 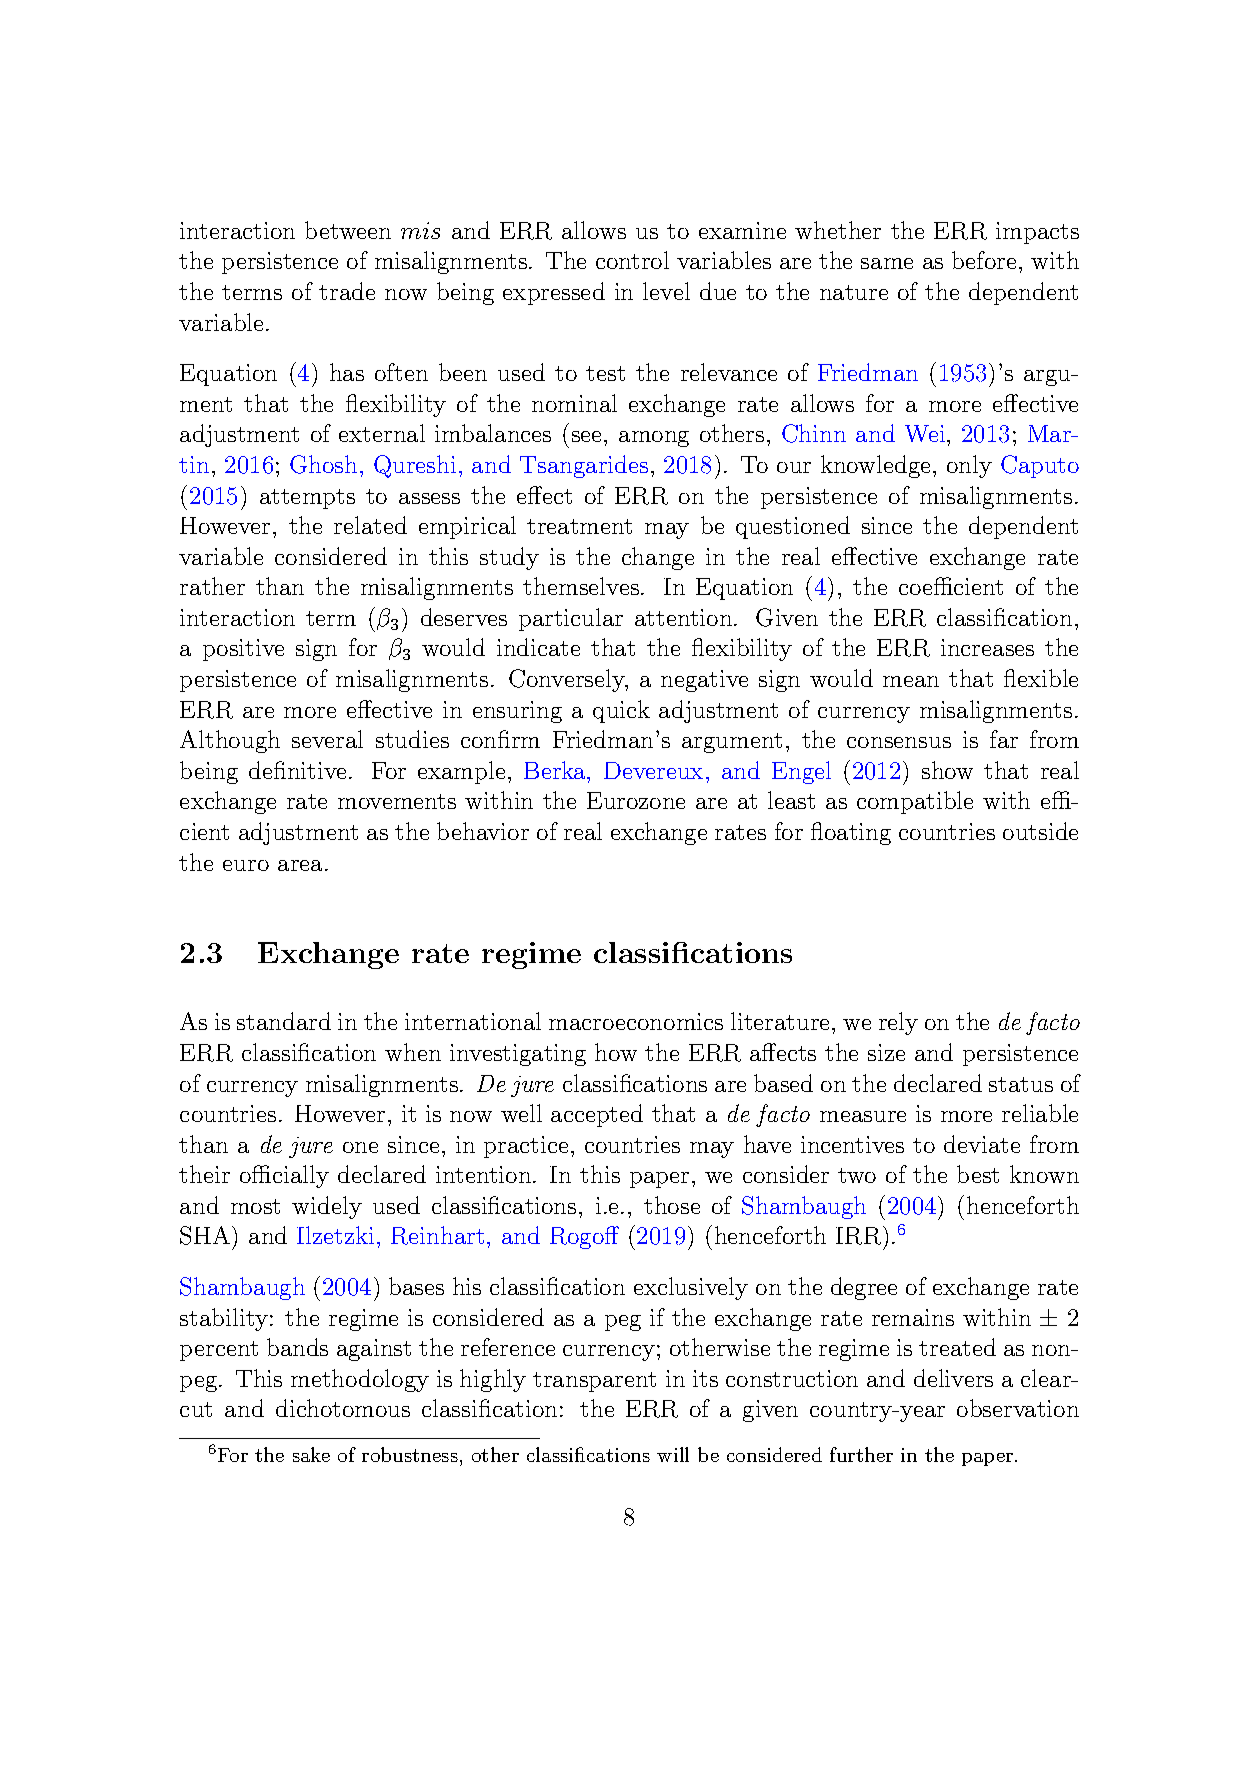 I want to click on area, so click(x=300, y=865).
